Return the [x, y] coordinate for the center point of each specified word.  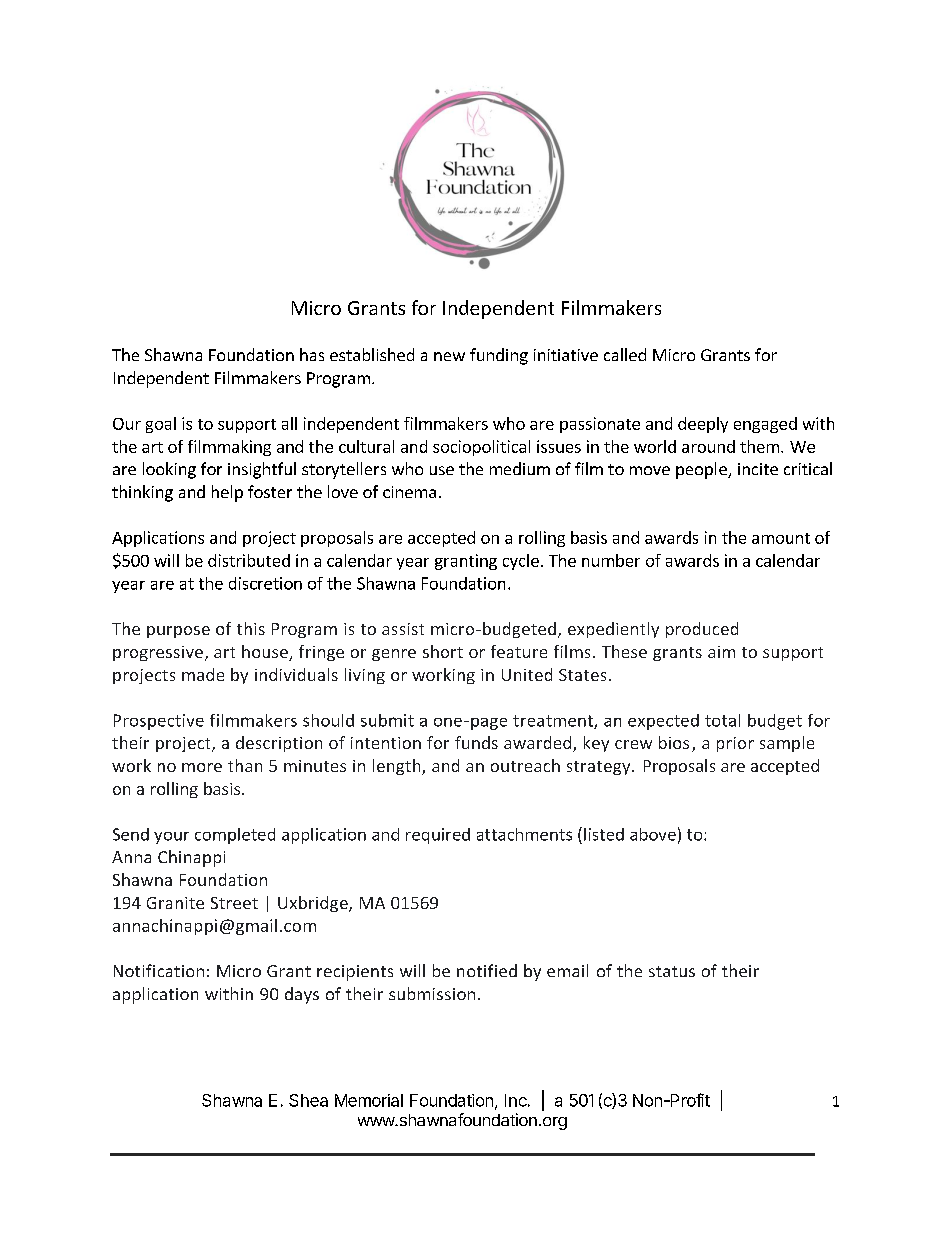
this [251, 628]
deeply [703, 425]
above [653, 834]
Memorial [369, 1100]
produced [702, 630]
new [449, 356]
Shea [308, 1100]
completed [235, 836]
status [672, 971]
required [438, 836]
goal [161, 425]
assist [403, 629]
